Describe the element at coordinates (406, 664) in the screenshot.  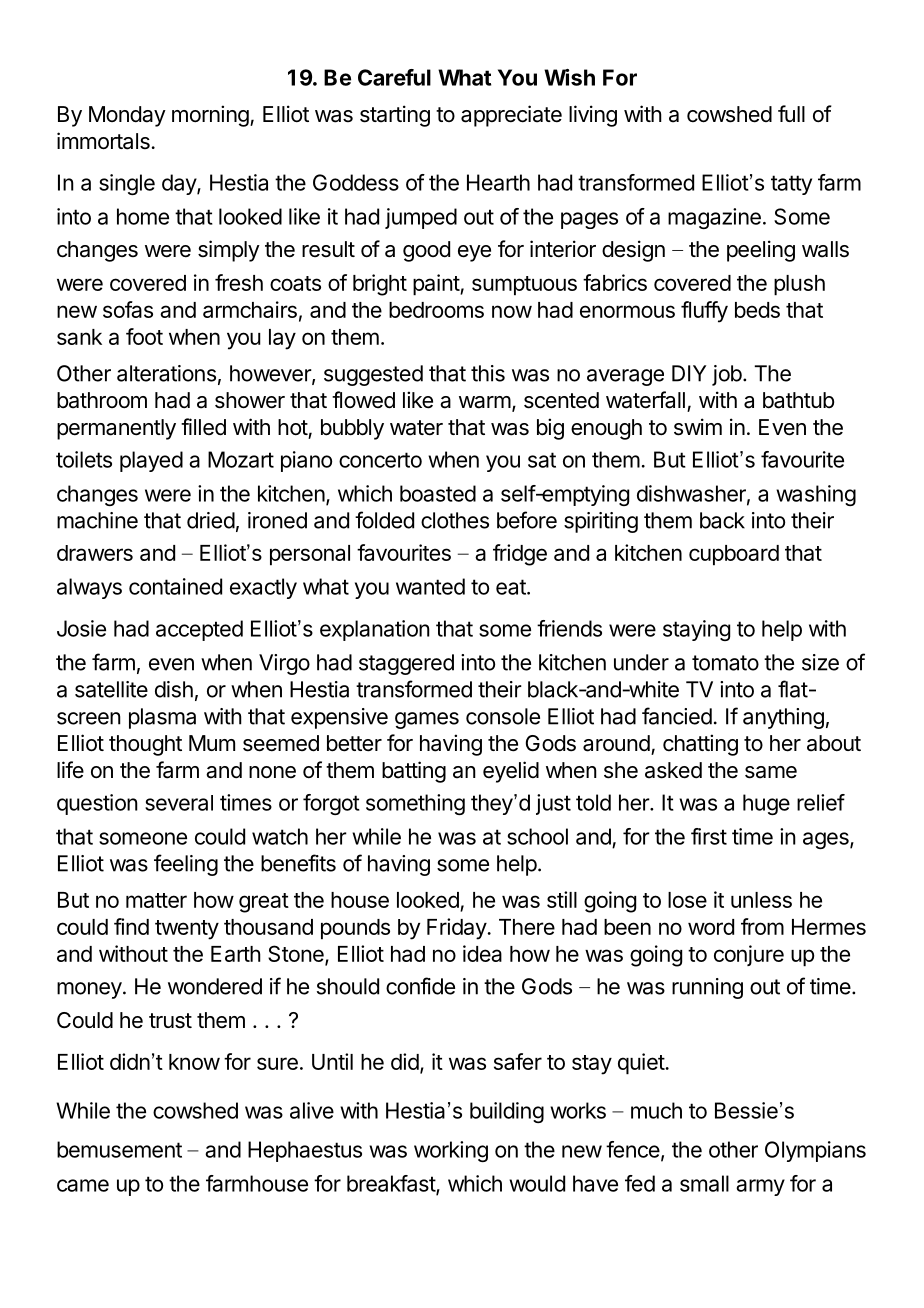
I see `staggered` at that location.
